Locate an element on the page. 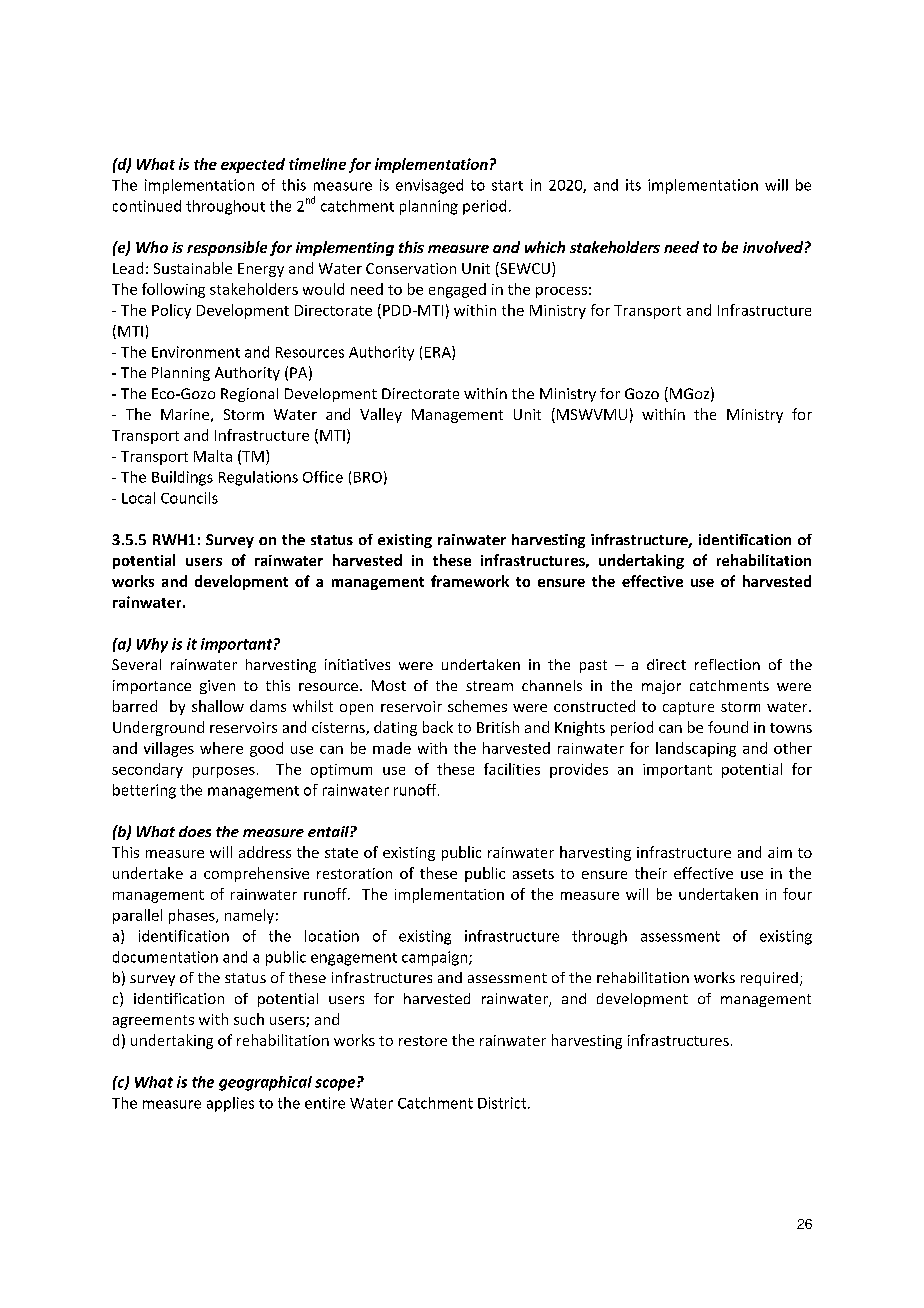 The width and height of the image is (924, 1308). reflection is located at coordinates (727, 664).
